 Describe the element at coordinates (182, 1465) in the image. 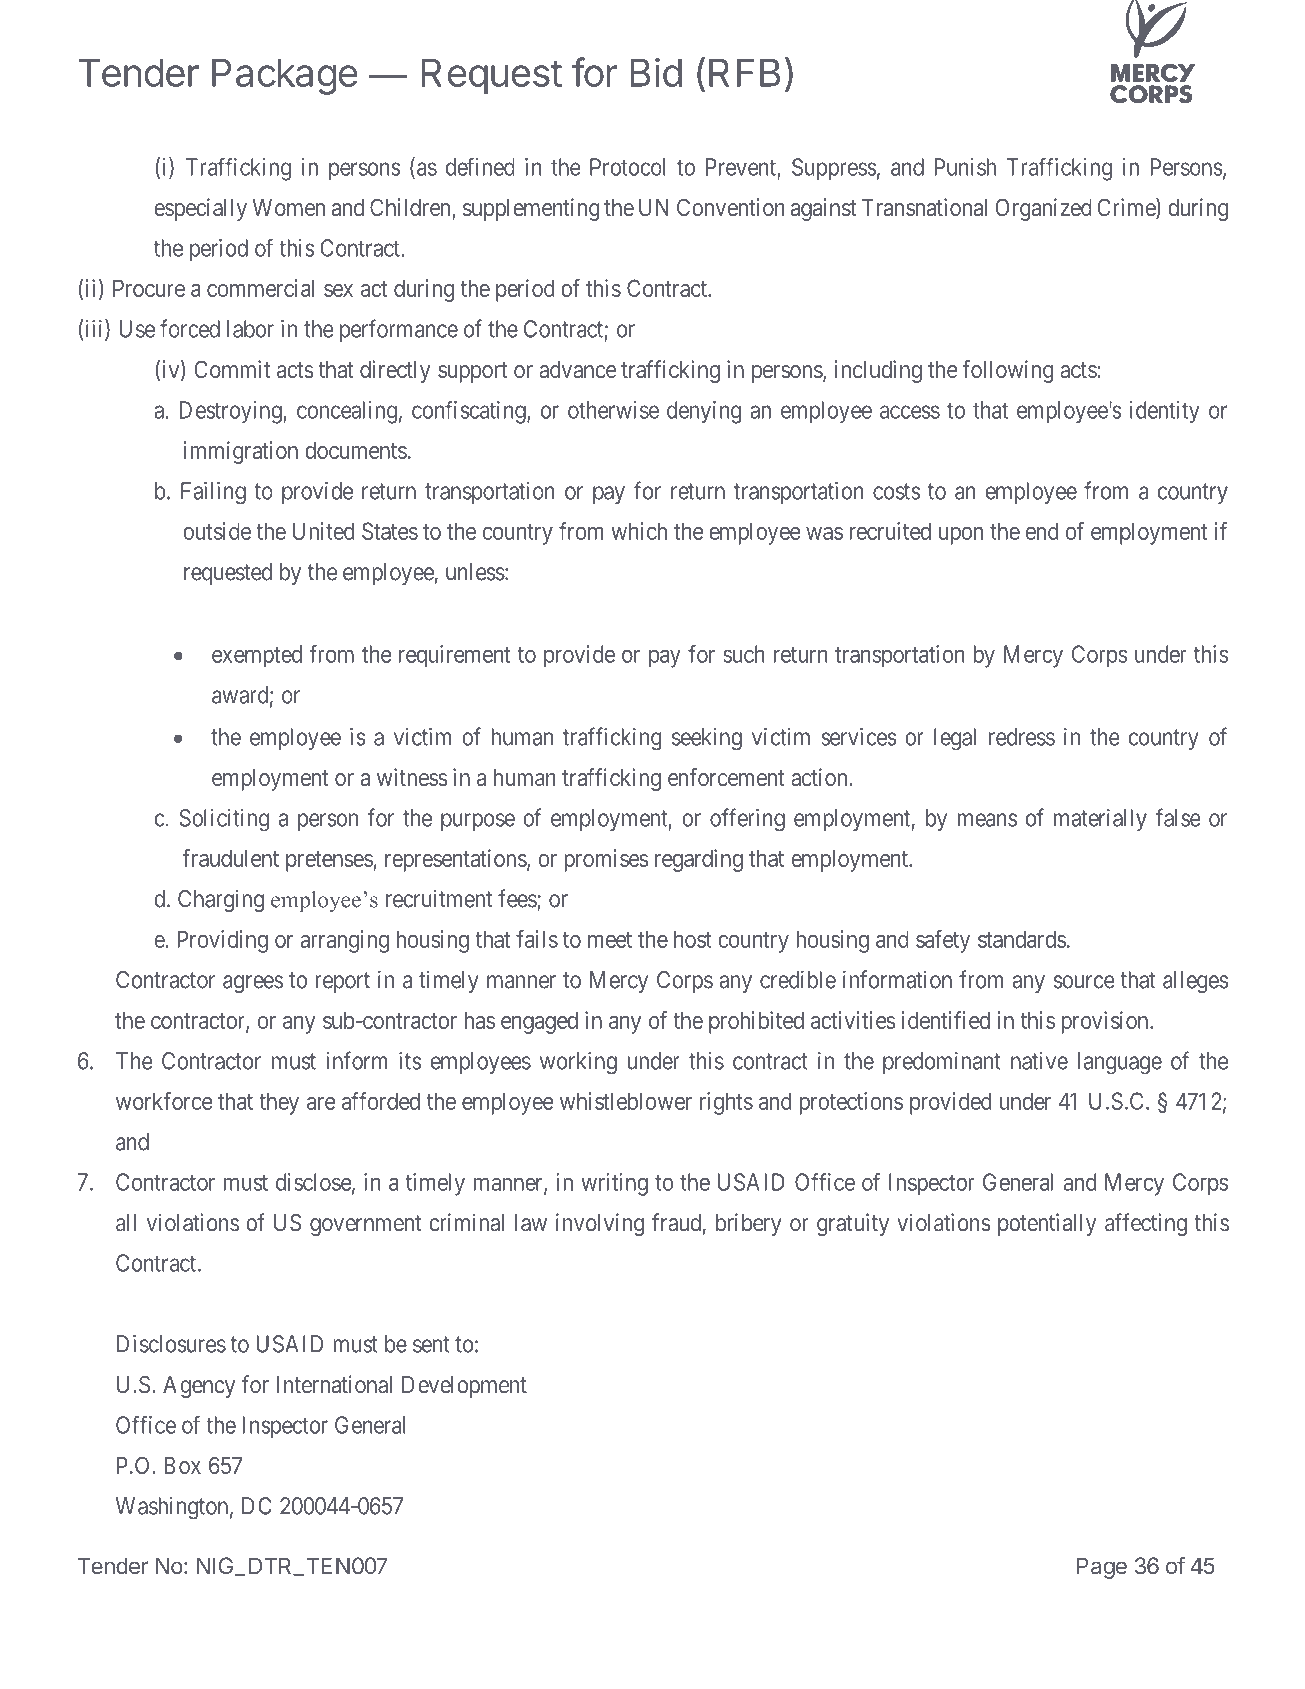

I see `Box` at that location.
